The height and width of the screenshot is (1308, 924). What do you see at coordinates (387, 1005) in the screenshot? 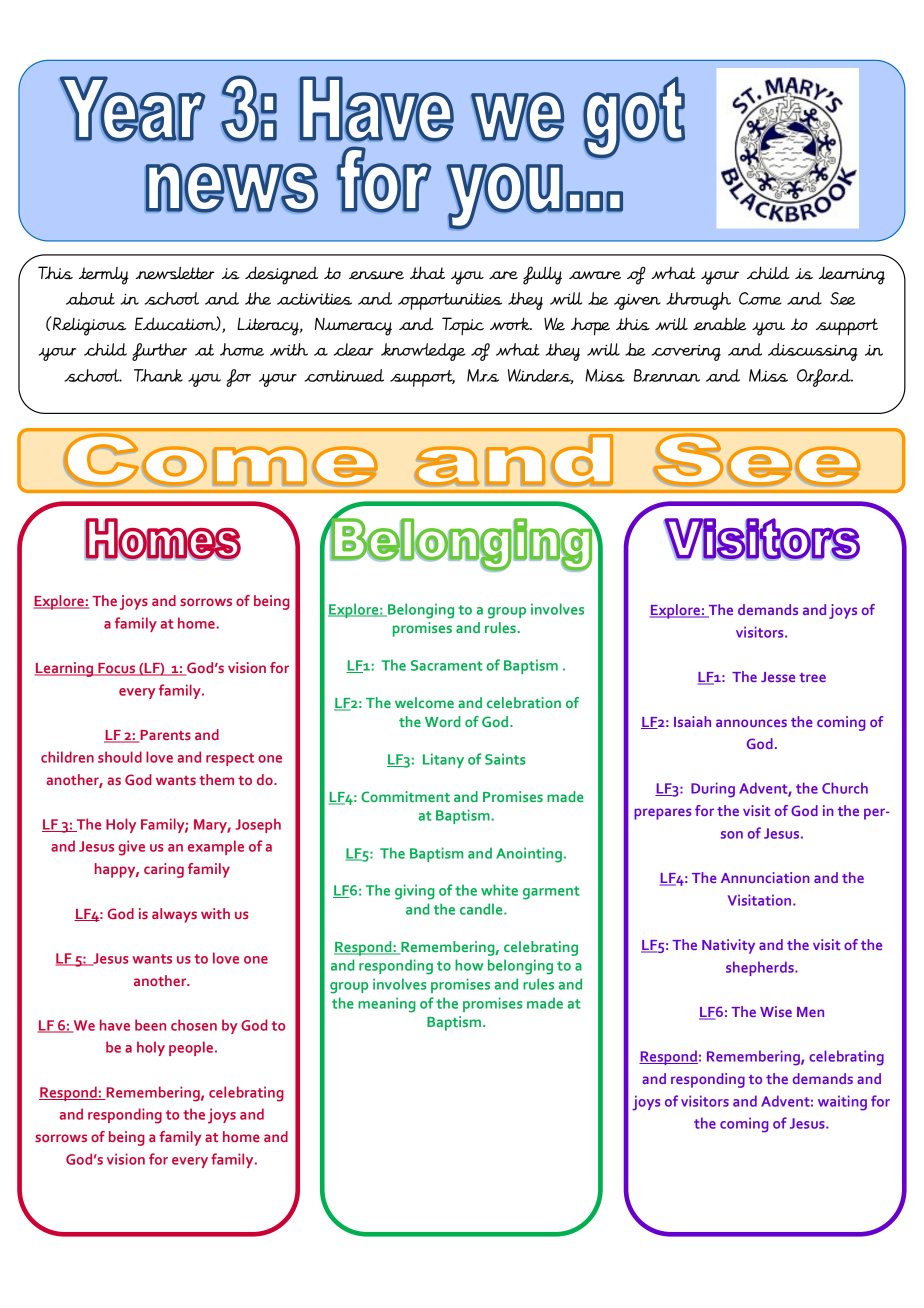
I see `meaning` at bounding box center [387, 1005].
